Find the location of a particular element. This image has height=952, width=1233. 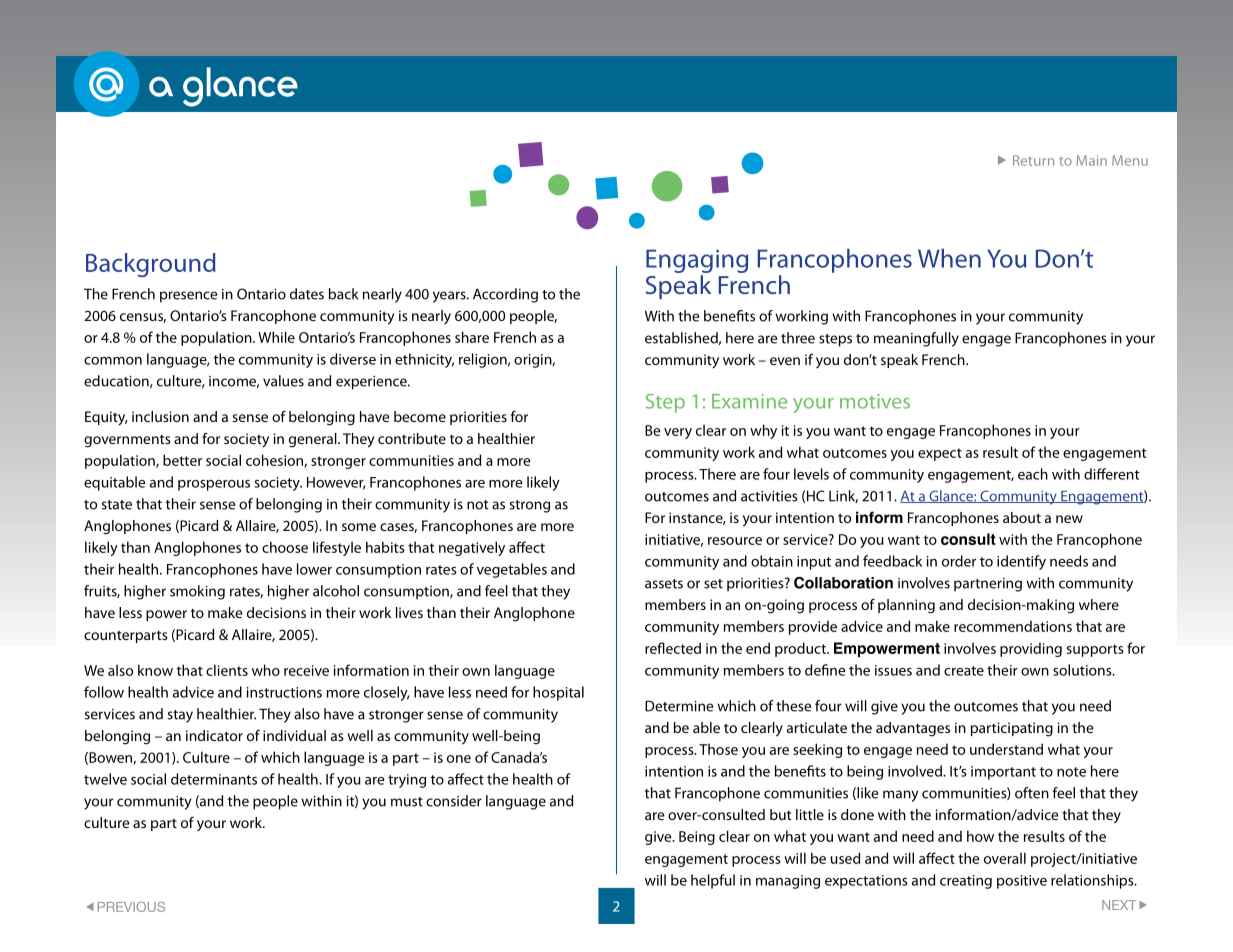

resource is located at coordinates (735, 541).
